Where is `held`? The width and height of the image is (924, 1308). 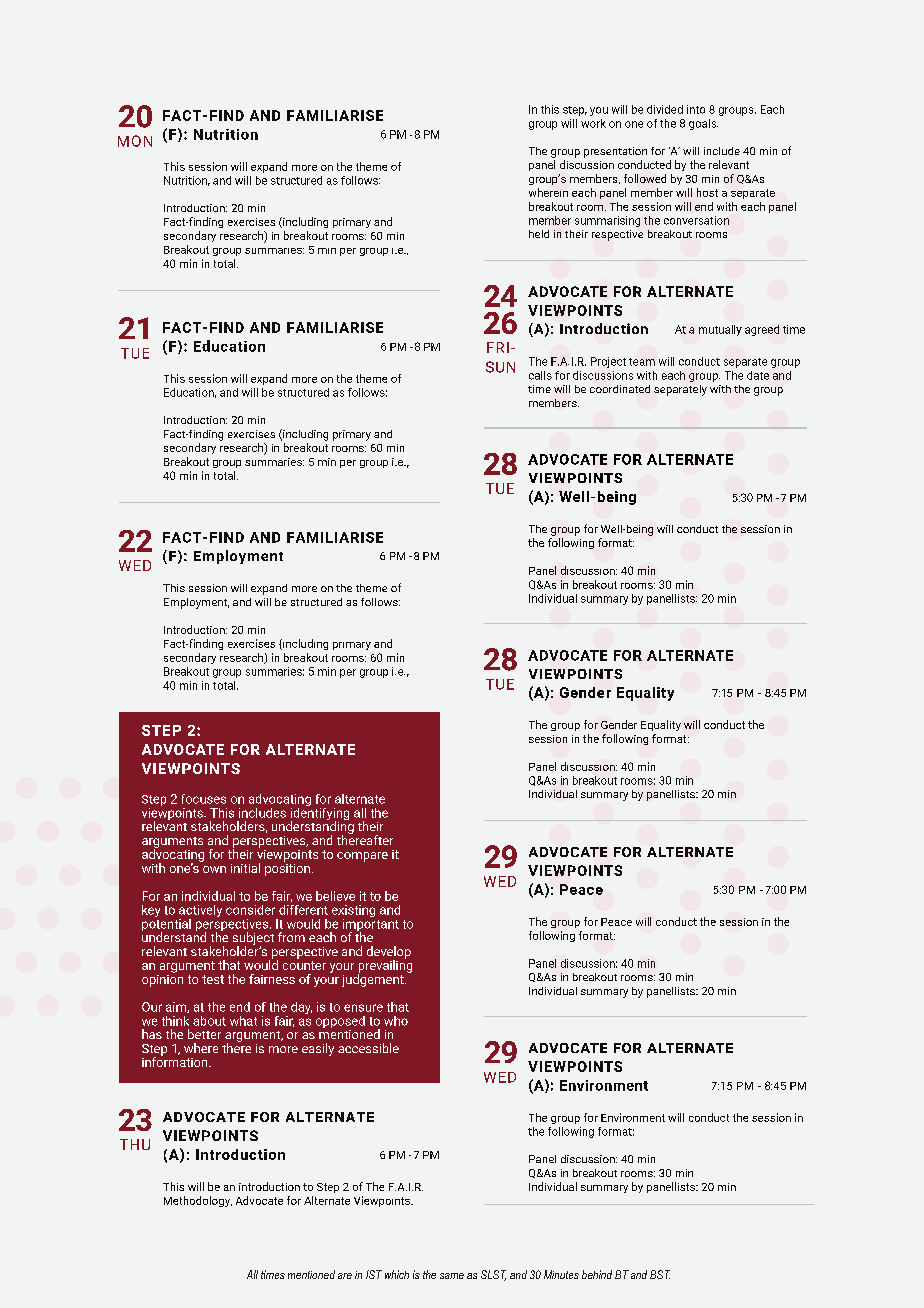
held is located at coordinates (539, 234).
